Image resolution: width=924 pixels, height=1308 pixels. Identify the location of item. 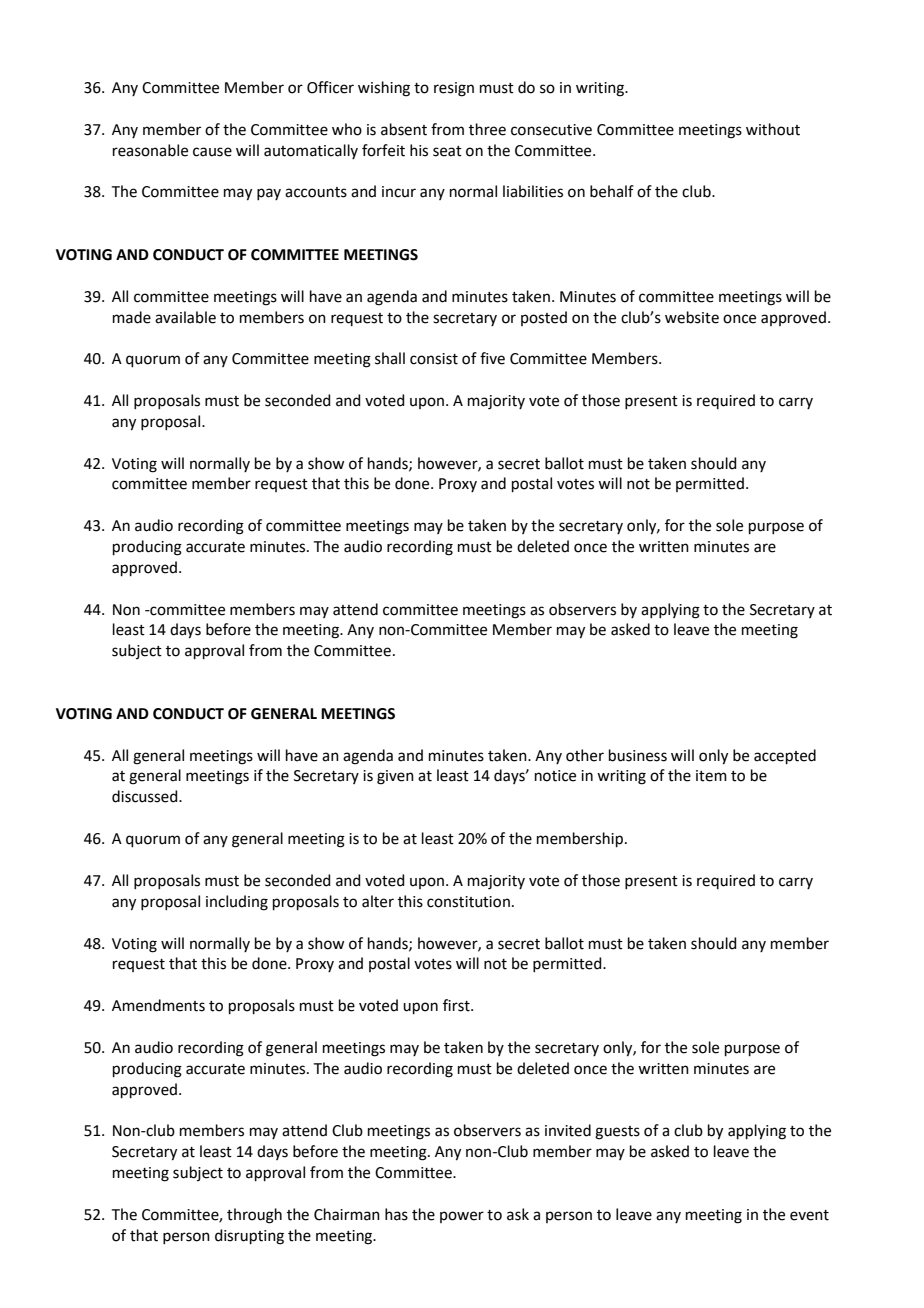
(711, 776).
